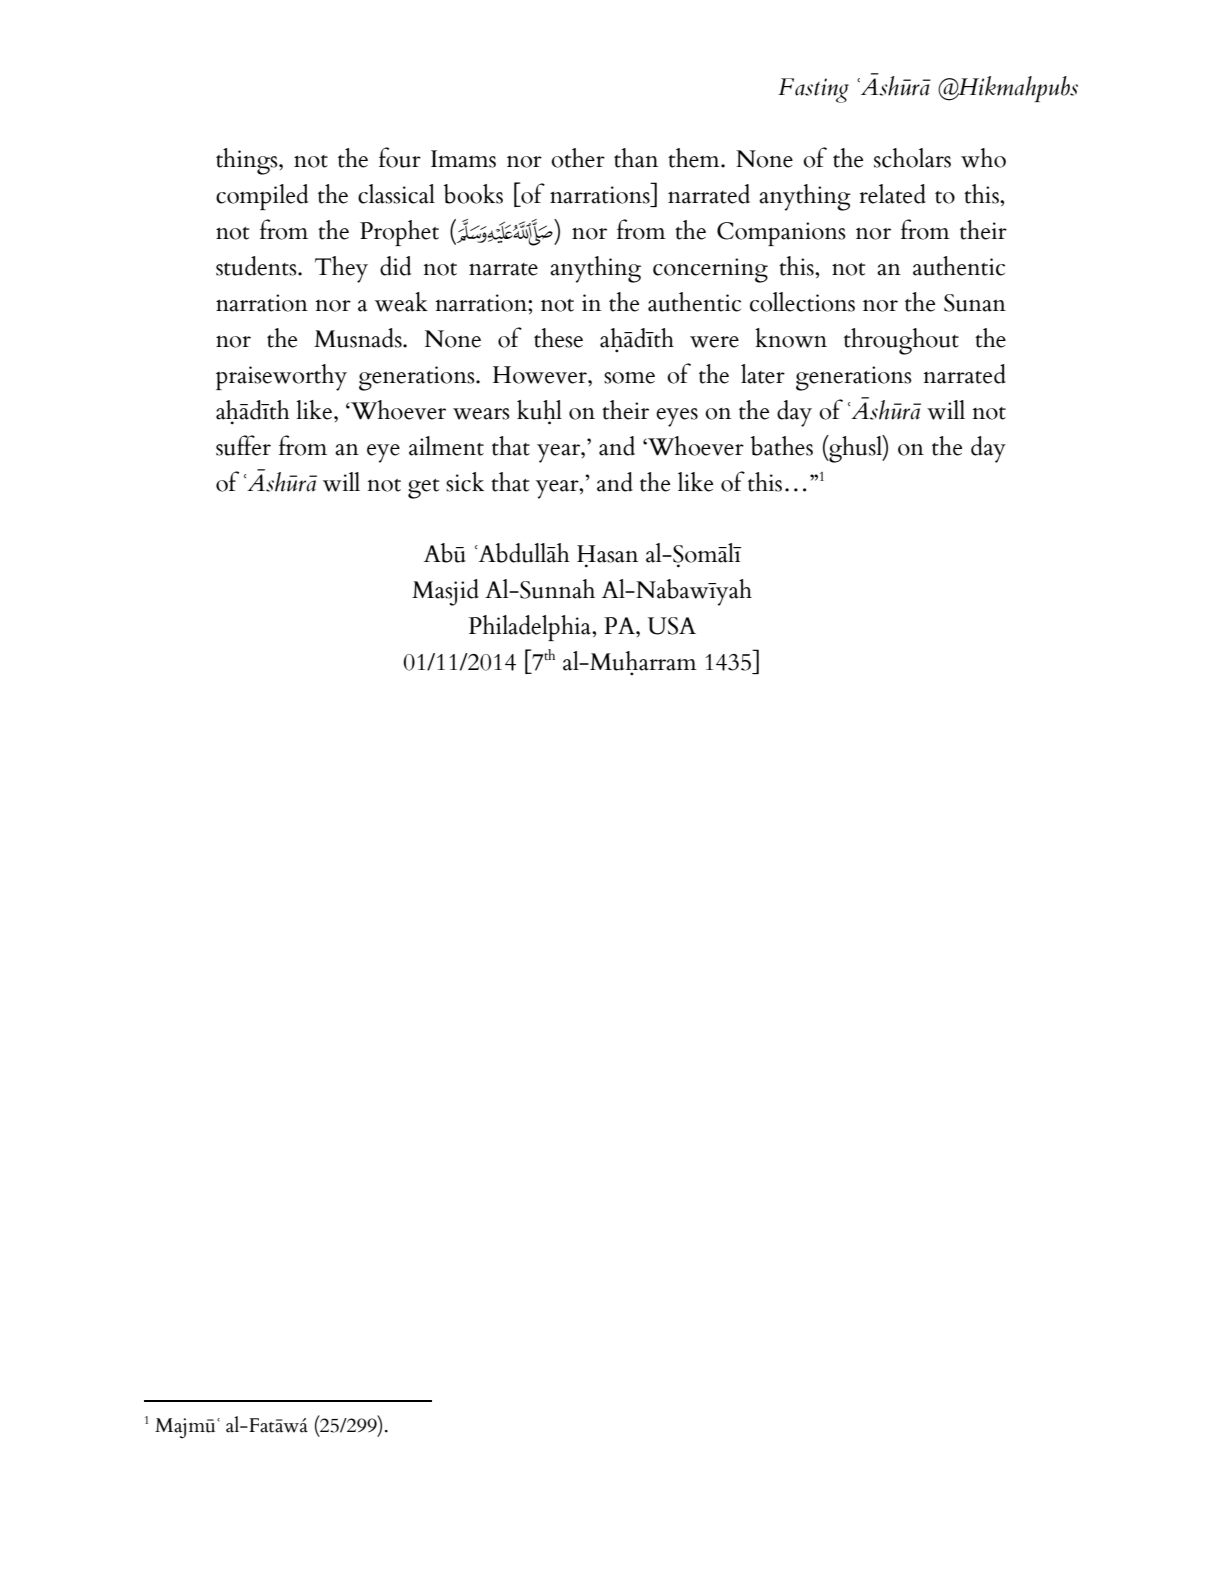 The width and height of the document is (1222, 1582). Describe the element at coordinates (782, 446) in the document. I see `bathes` at that location.
